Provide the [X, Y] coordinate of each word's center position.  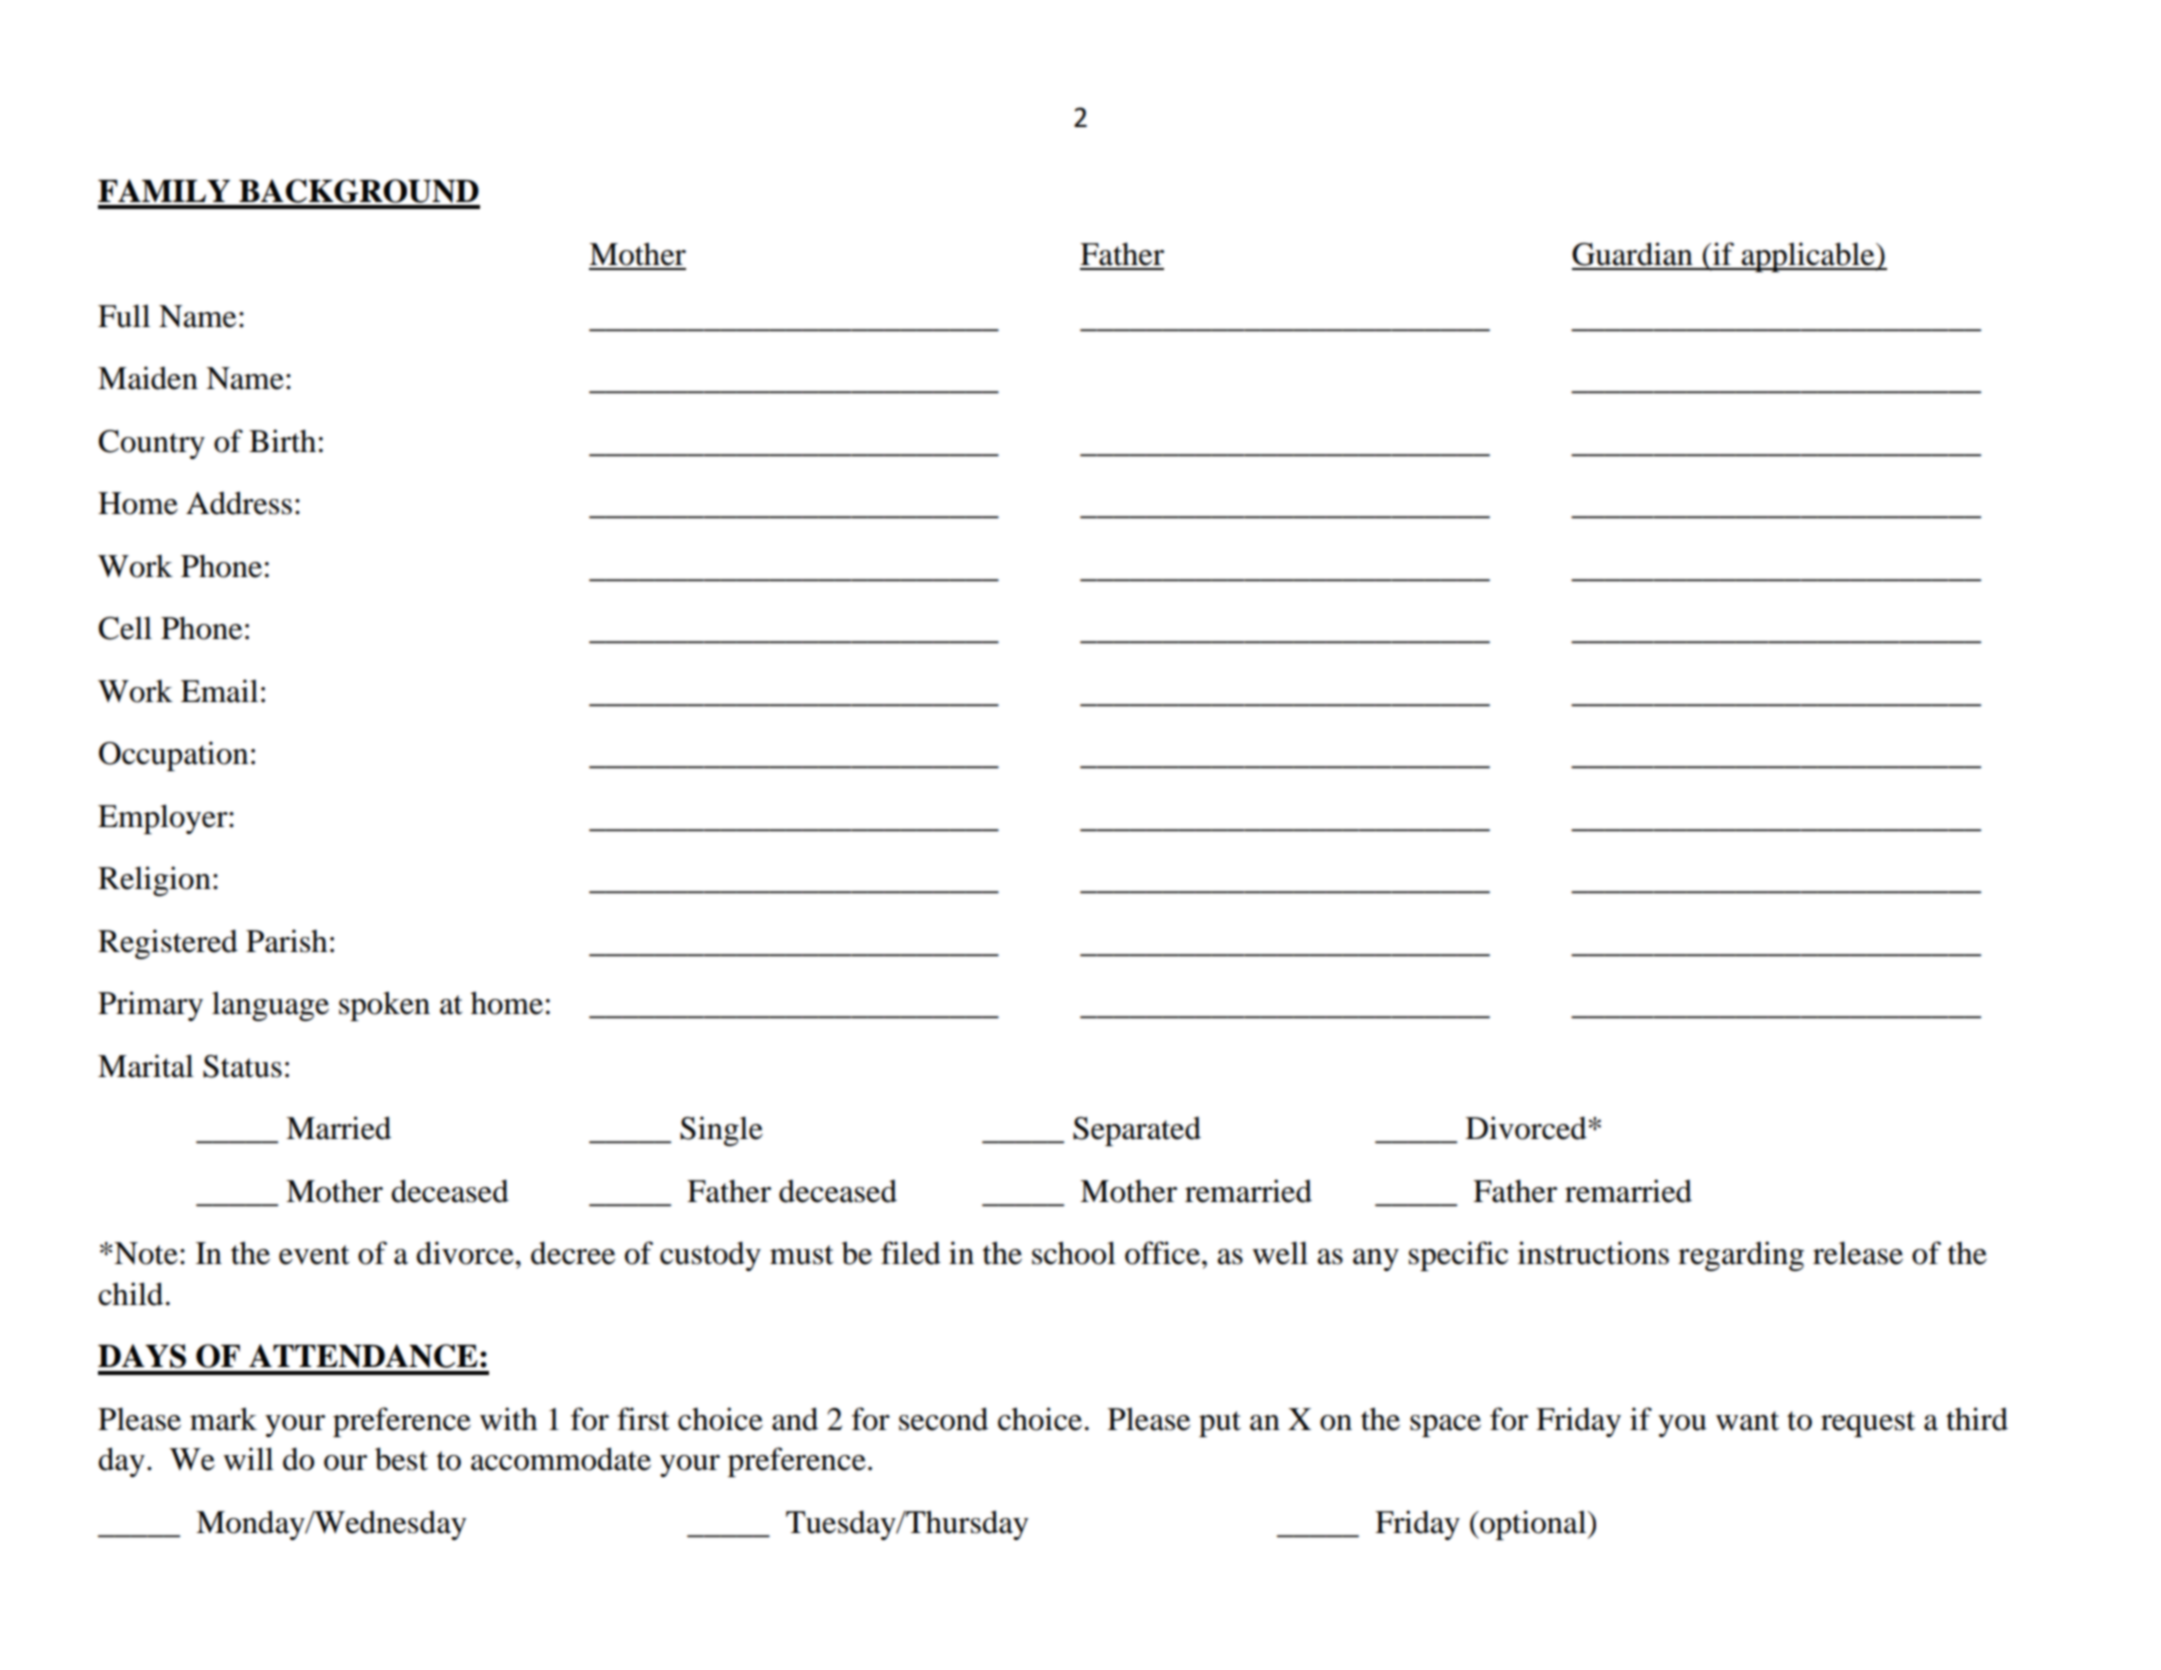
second [943, 1419]
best [401, 1459]
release [1858, 1253]
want [1747, 1421]
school [1074, 1253]
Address [239, 503]
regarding [1741, 1256]
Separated [1137, 1131]
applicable [1808, 257]
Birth [282, 441]
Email [219, 691]
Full [124, 316]
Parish [287, 941]
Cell [125, 628]
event [314, 1255]
